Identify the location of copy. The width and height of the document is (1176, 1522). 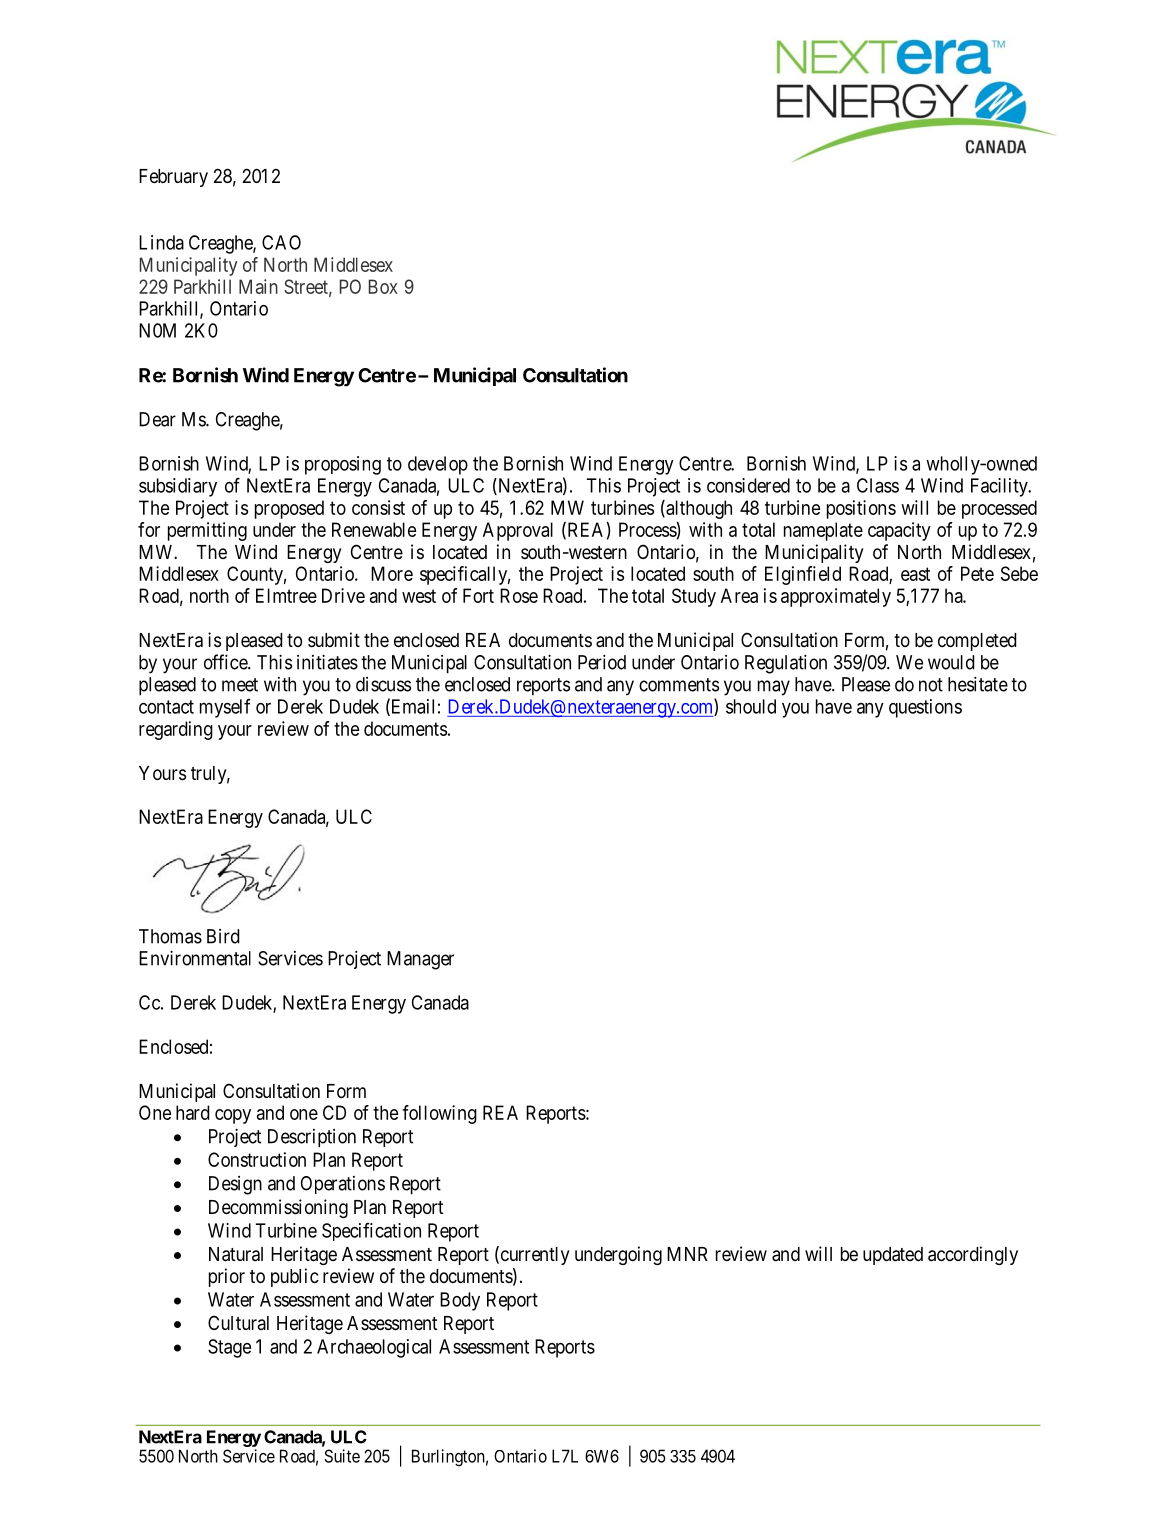
(233, 1116).
